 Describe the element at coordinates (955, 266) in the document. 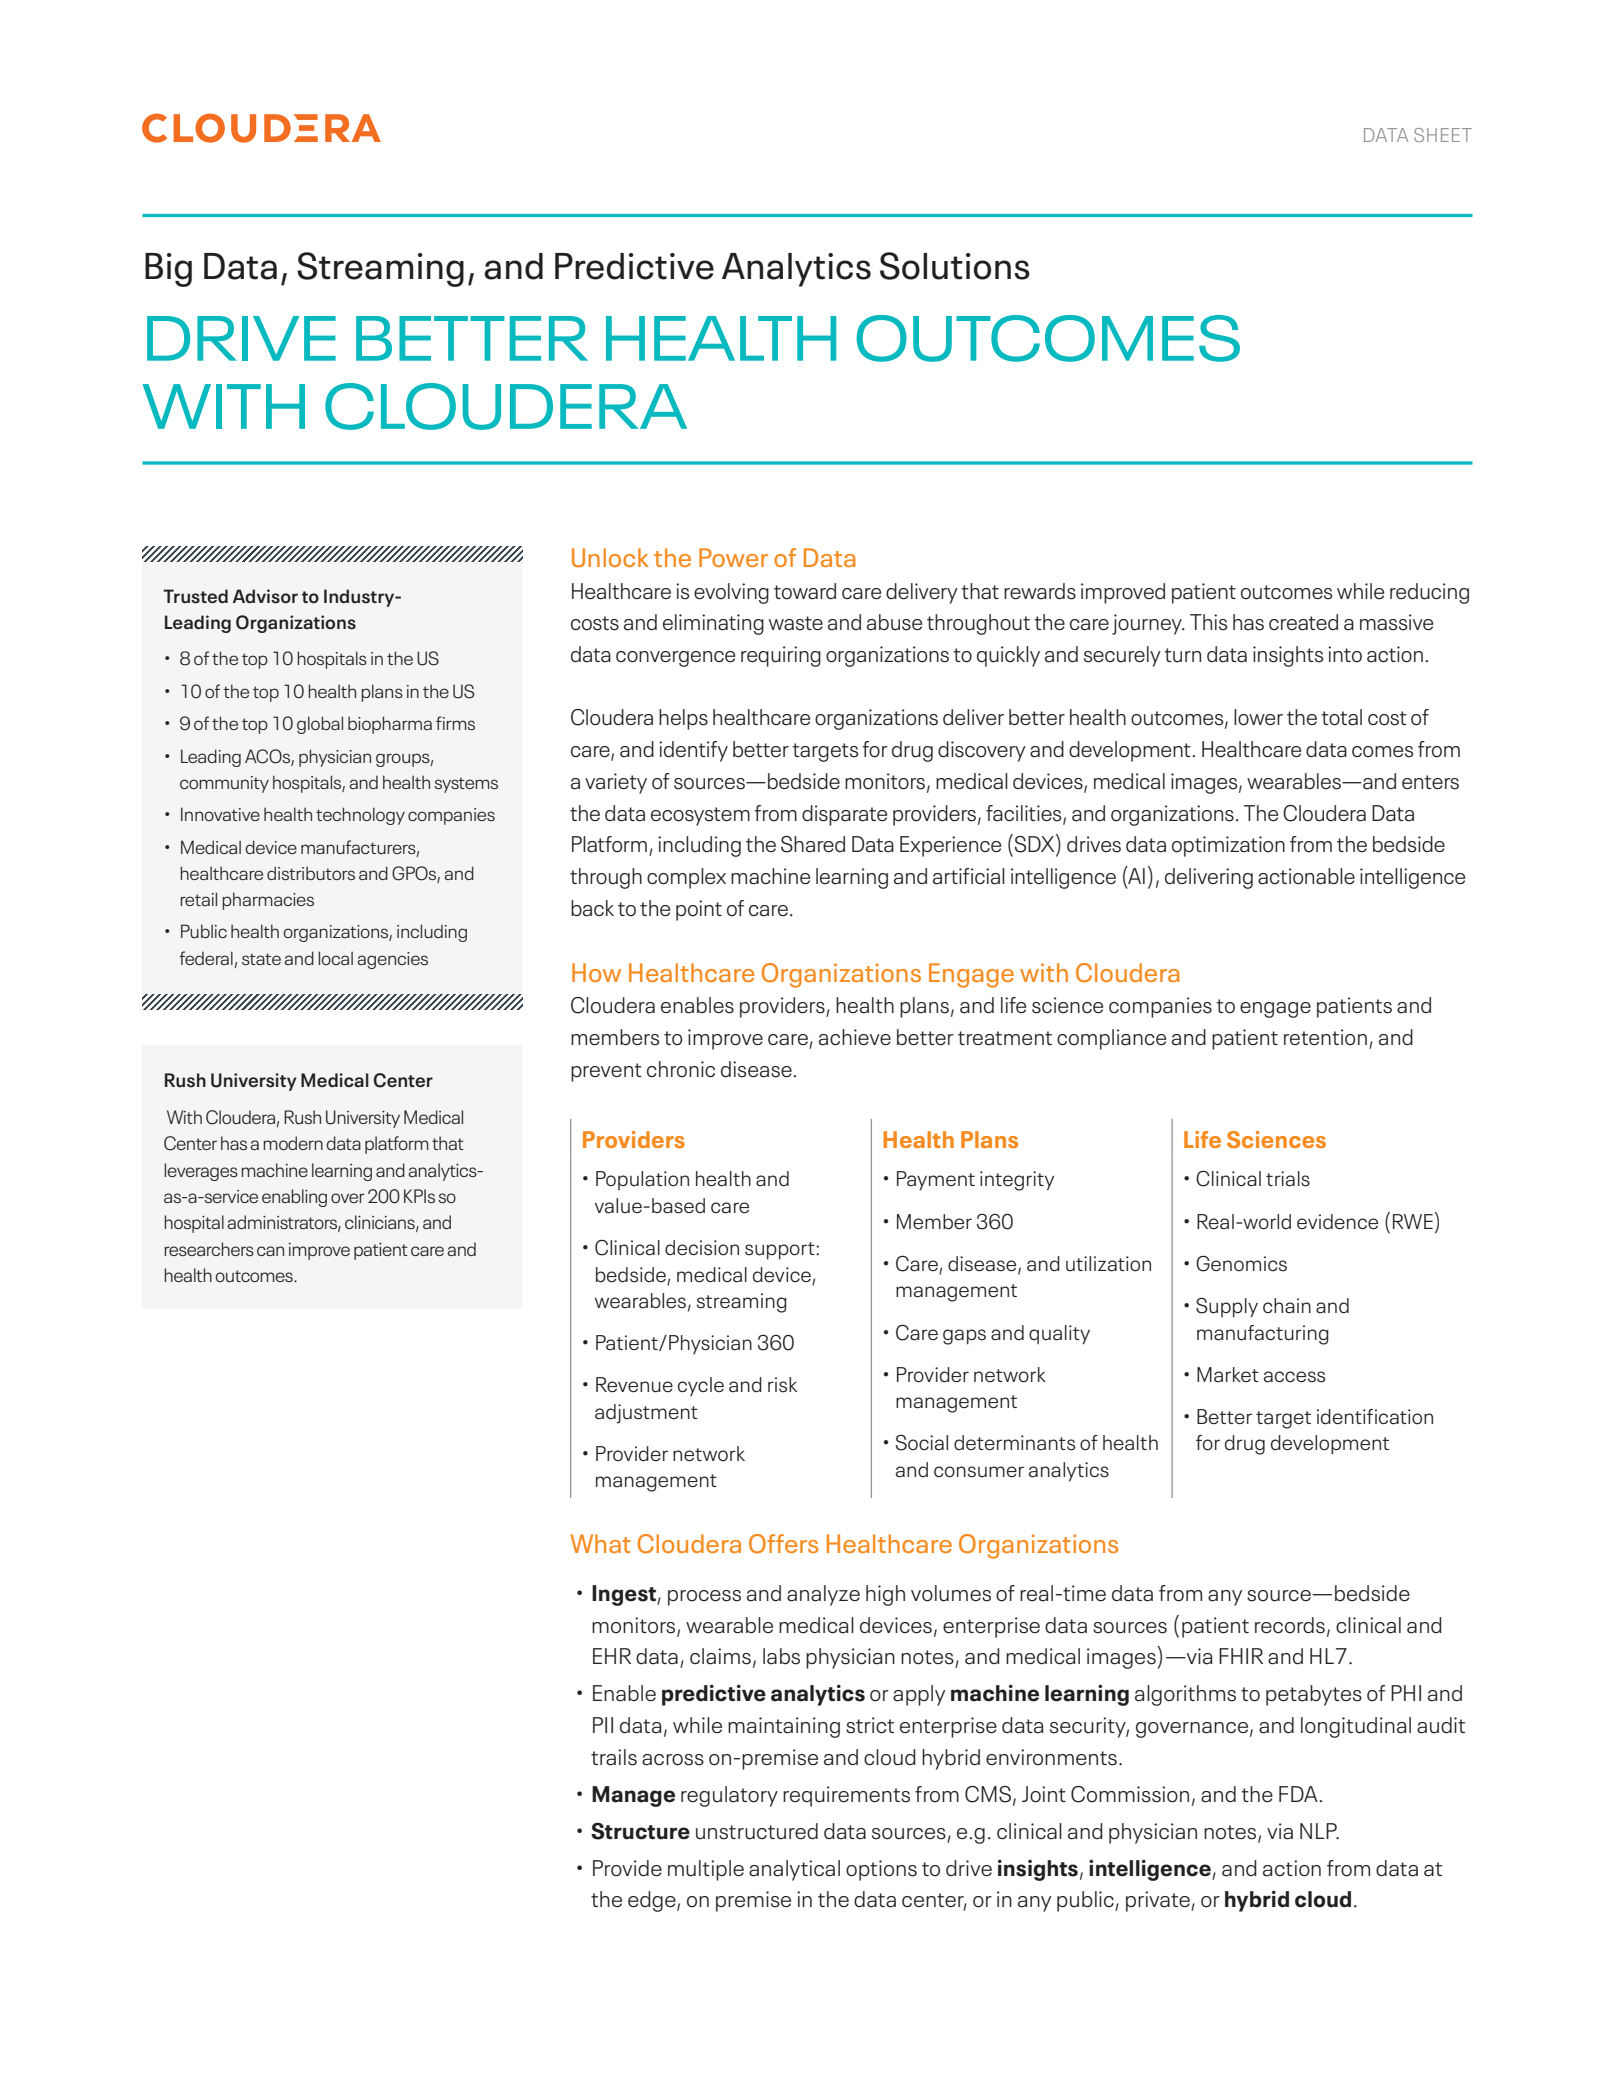

I see `Solutions` at that location.
